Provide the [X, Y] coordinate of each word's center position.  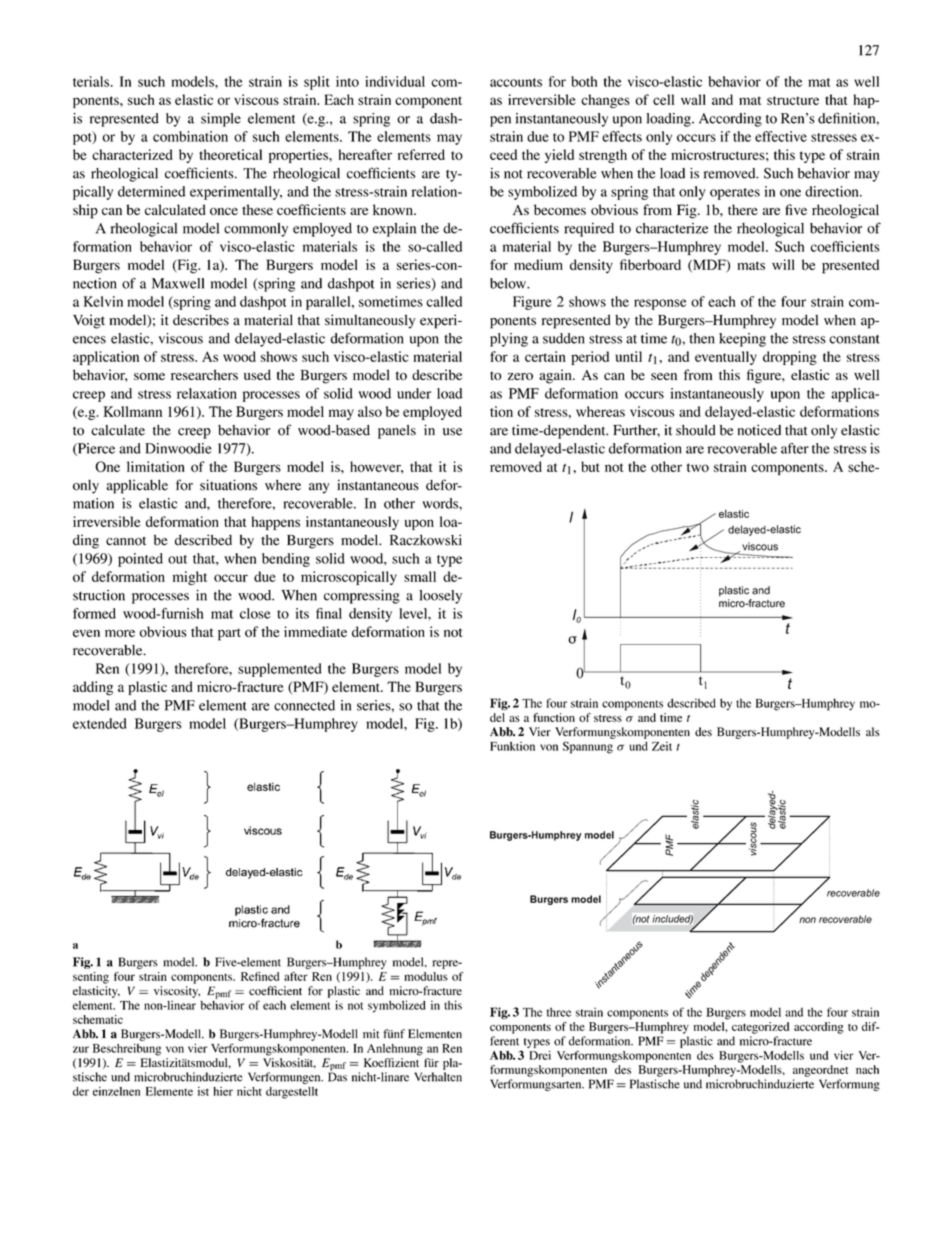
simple [221, 120]
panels [397, 432]
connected [304, 705]
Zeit [662, 746]
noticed [759, 430]
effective [781, 136]
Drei [540, 1055]
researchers [204, 374]
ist [203, 1091]
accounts [516, 82]
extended [100, 723]
